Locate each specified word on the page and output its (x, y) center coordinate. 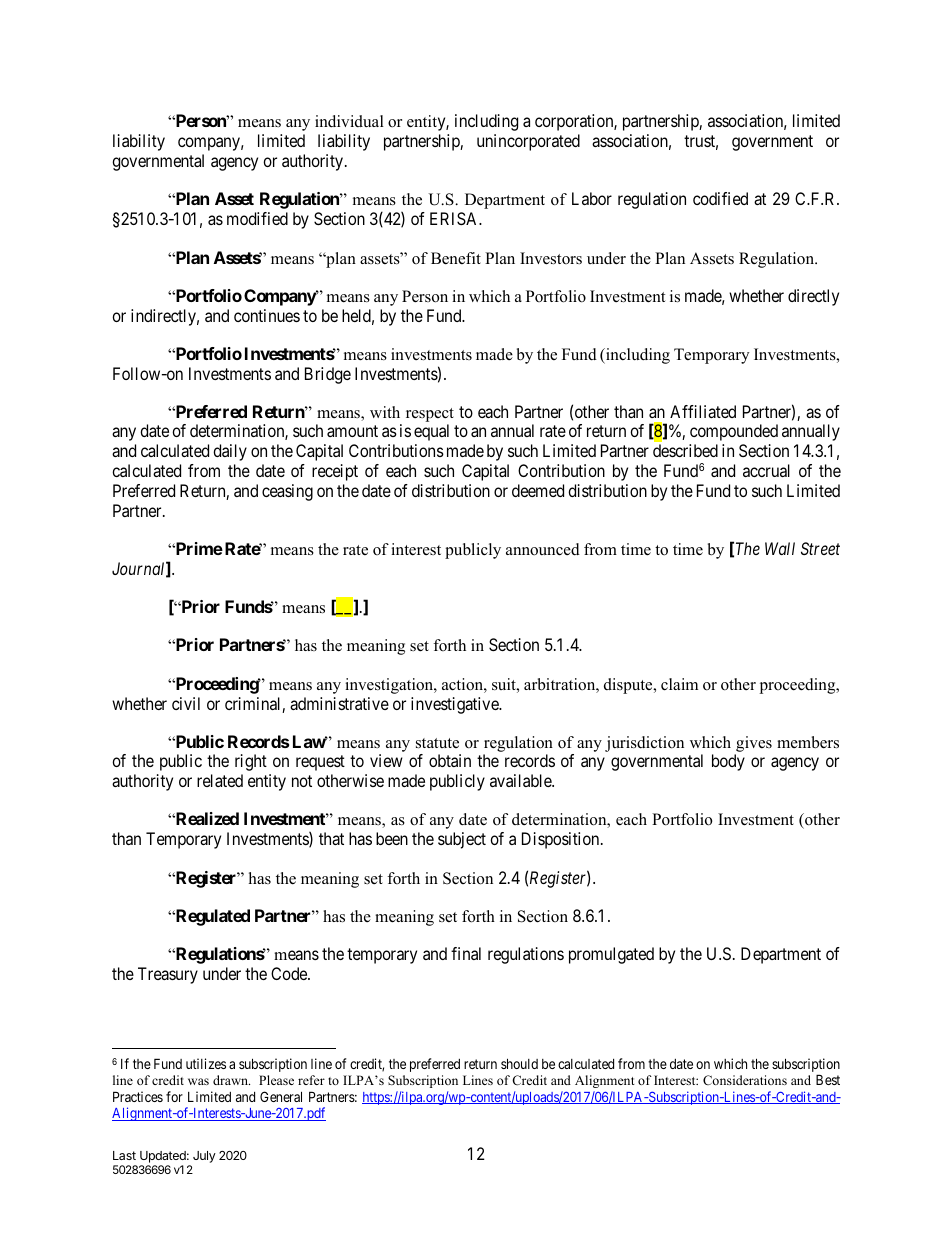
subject (462, 840)
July (204, 1157)
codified (720, 198)
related (220, 780)
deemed (538, 490)
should (519, 1063)
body (728, 762)
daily (230, 452)
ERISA (455, 218)
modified (257, 218)
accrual (766, 470)
